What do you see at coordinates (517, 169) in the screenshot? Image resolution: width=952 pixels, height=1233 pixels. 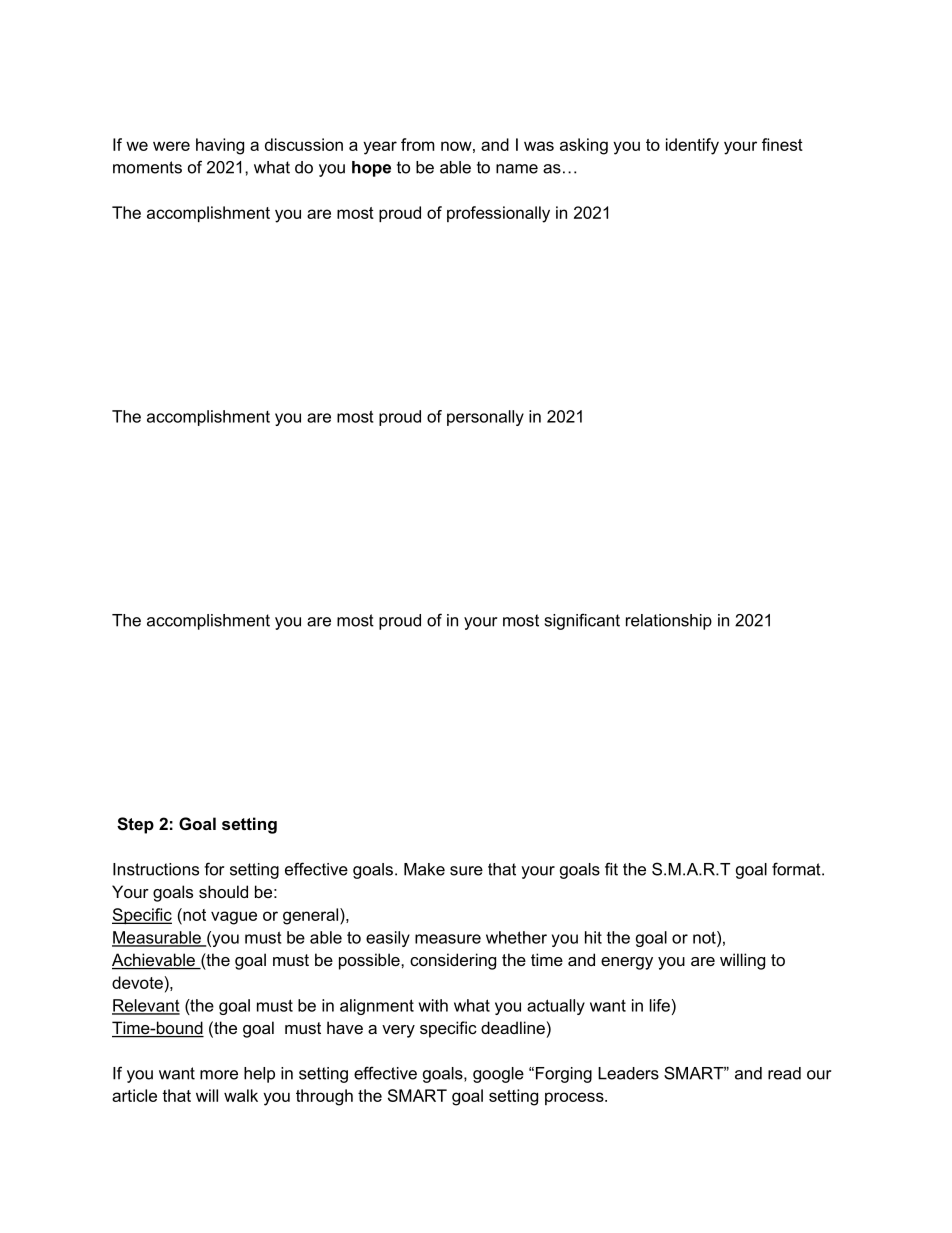 I see `name` at bounding box center [517, 169].
